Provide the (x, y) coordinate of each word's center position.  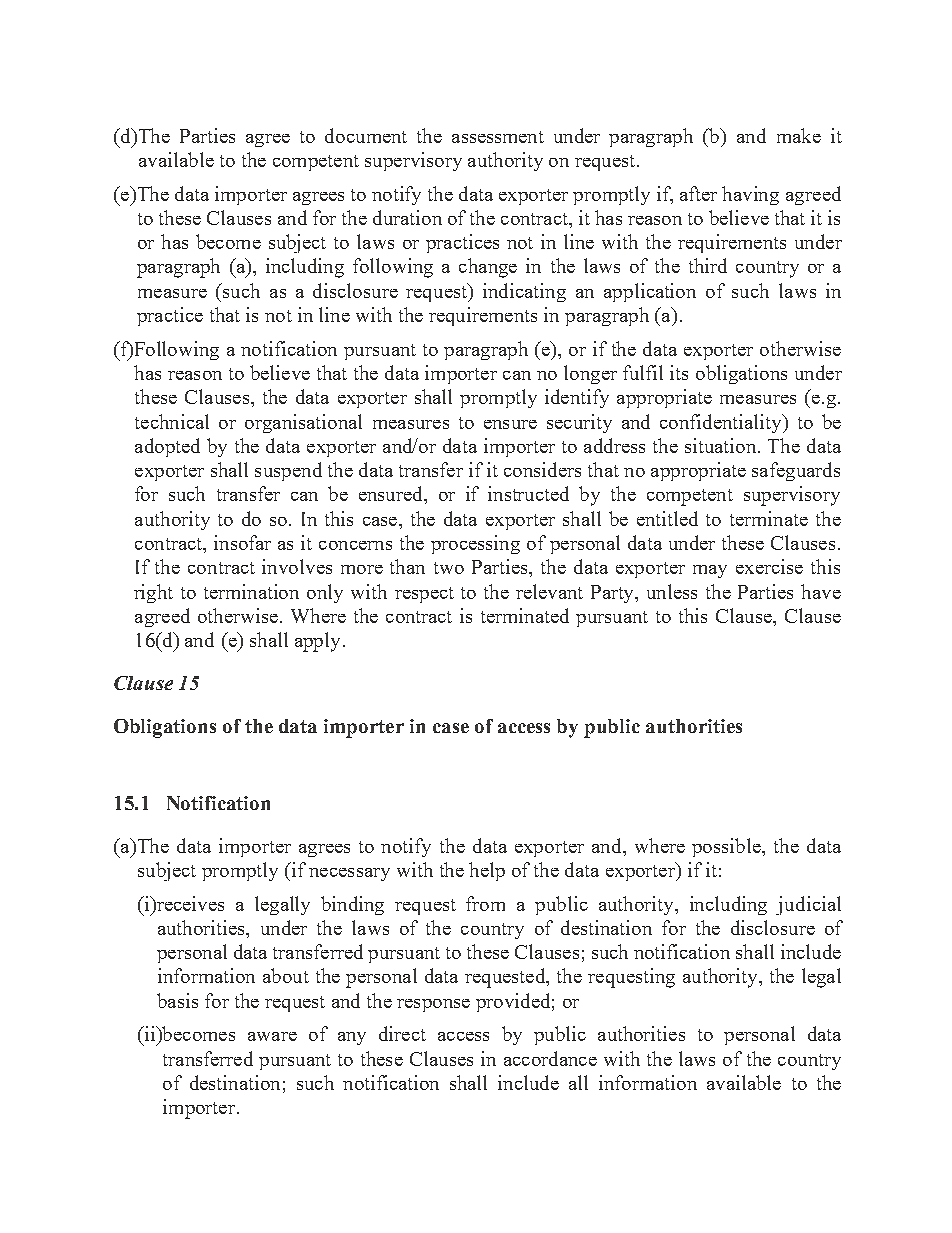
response (433, 1005)
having (750, 195)
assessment (498, 137)
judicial (808, 905)
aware (272, 1036)
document (366, 135)
